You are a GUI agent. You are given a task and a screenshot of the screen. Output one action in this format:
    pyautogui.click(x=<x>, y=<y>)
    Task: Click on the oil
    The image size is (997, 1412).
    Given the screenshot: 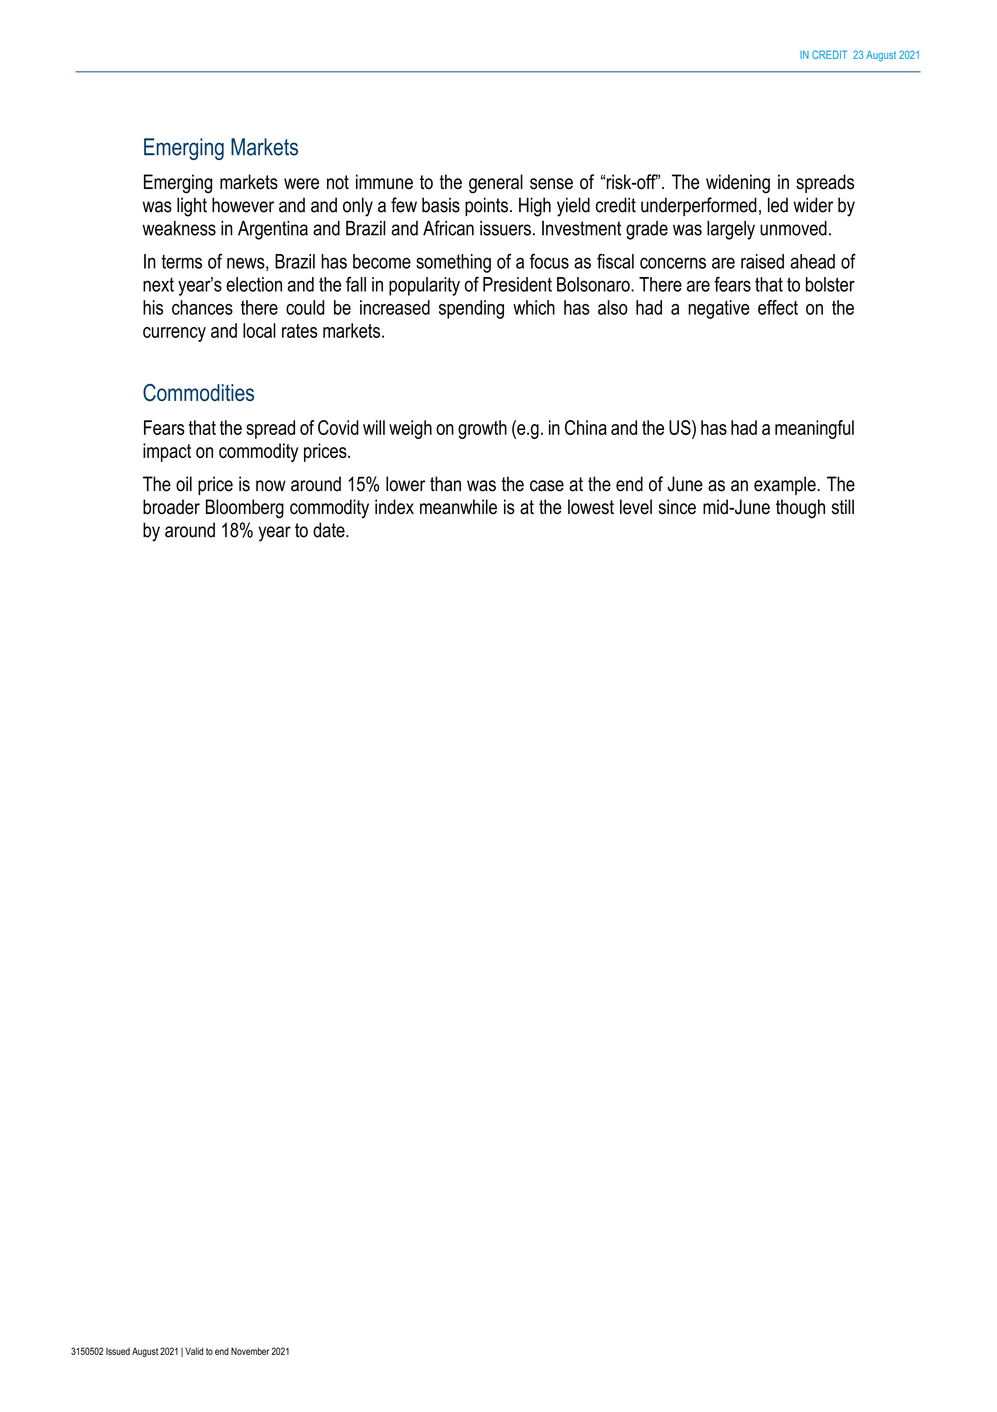 What is the action you would take?
    pyautogui.click(x=184, y=484)
